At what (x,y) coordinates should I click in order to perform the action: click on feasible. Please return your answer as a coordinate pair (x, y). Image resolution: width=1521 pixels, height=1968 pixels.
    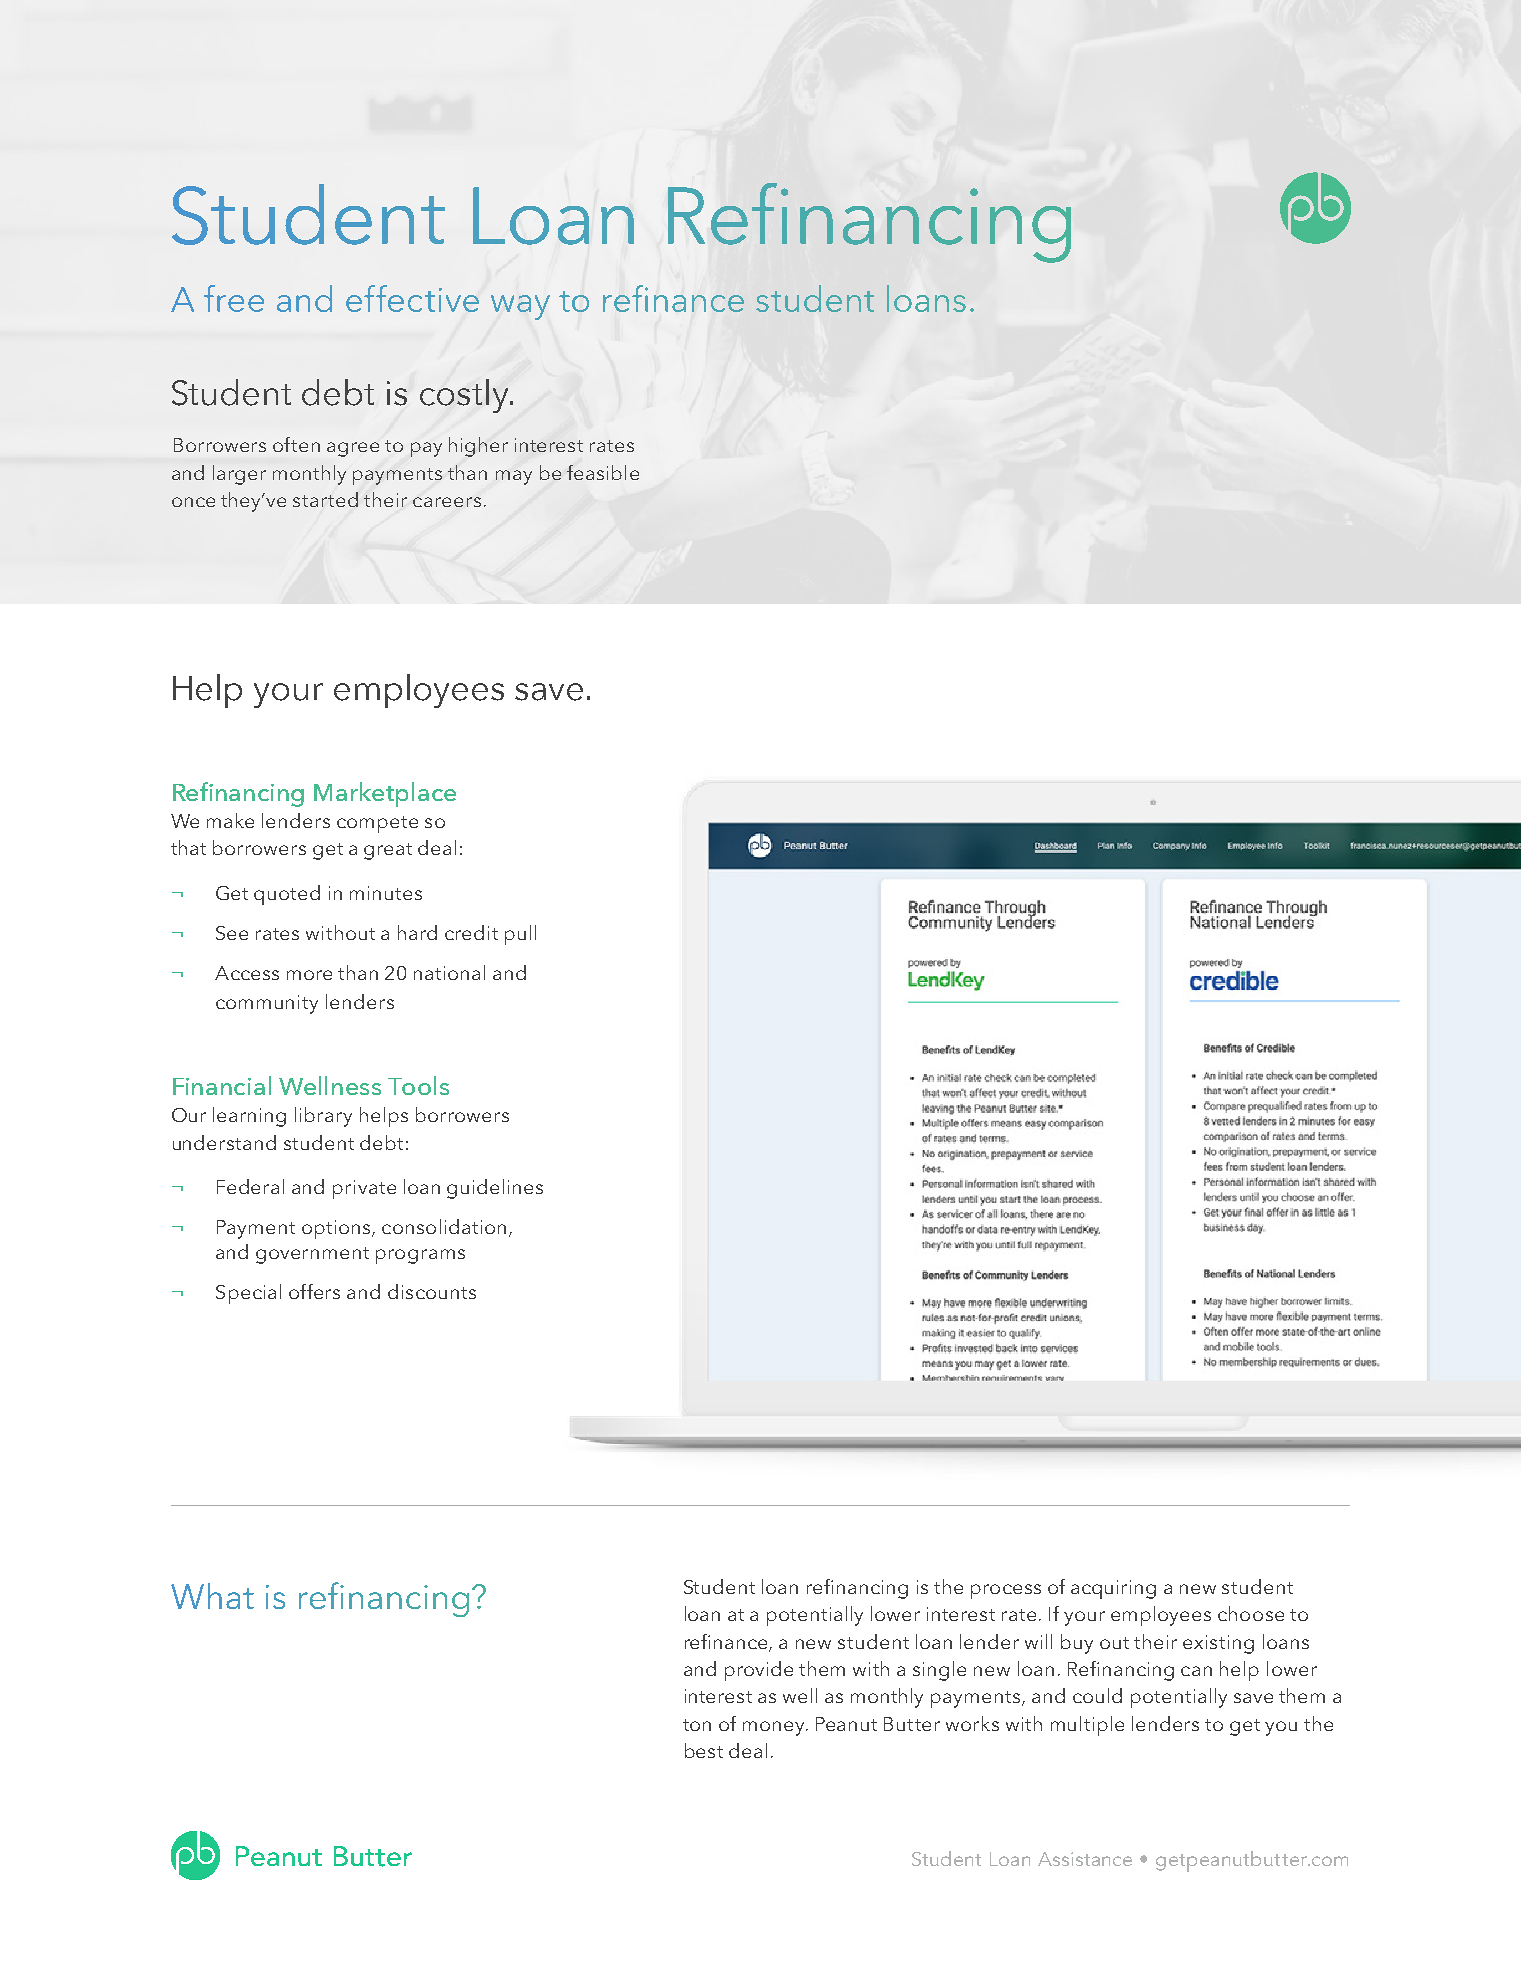
    Looking at the image, I should click on (603, 472).
